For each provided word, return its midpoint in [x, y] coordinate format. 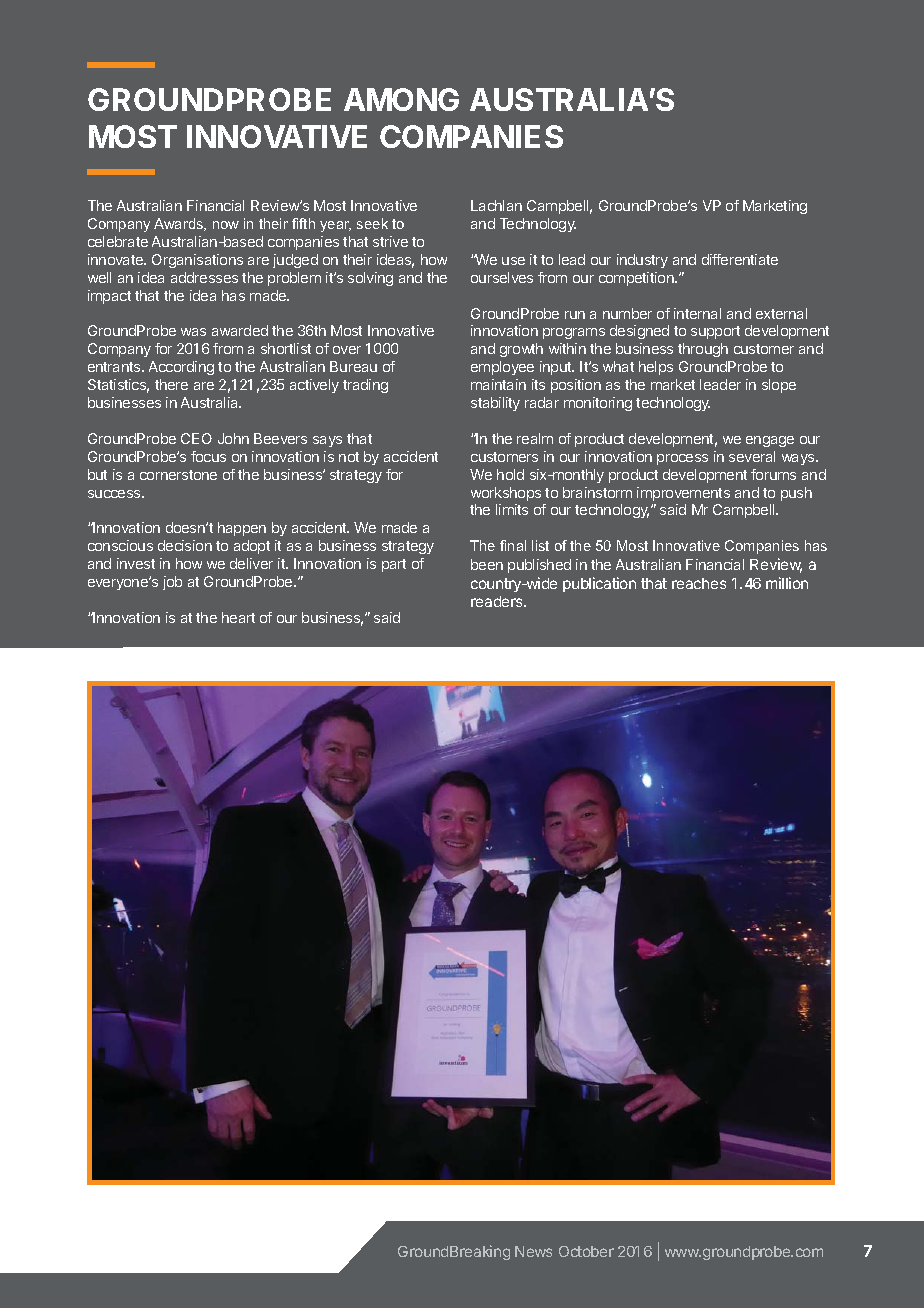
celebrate [118, 241]
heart [238, 617]
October [586, 1251]
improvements [683, 494]
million [787, 583]
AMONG [401, 99]
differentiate [740, 259]
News [533, 1251]
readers [498, 601]
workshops [506, 494]
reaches [699, 583]
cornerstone [178, 475]
